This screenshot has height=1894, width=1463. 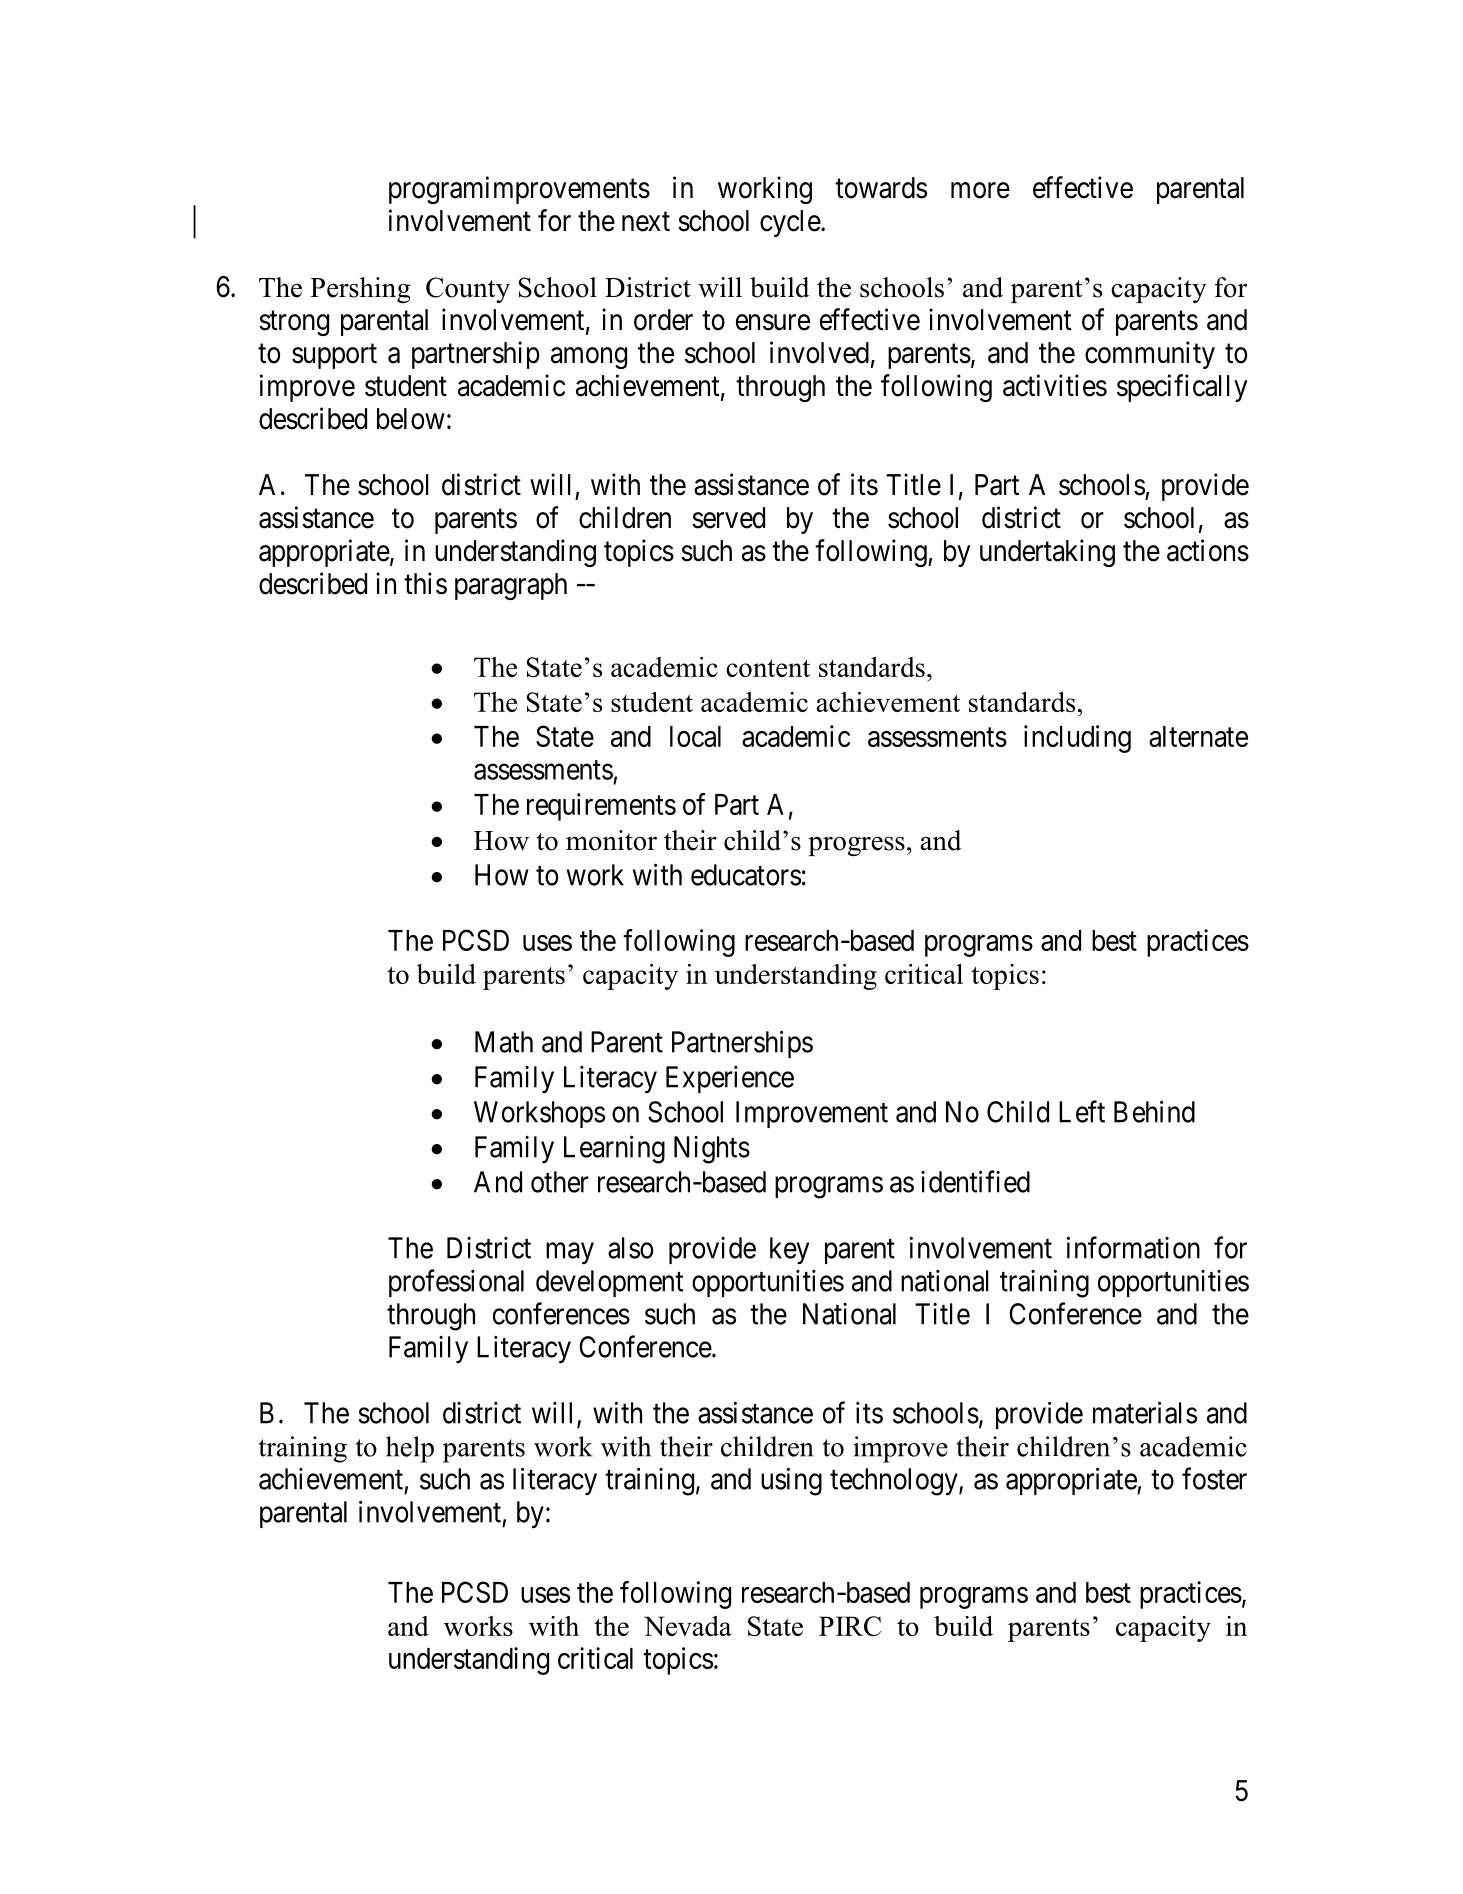 I want to click on community, so click(x=1150, y=355).
